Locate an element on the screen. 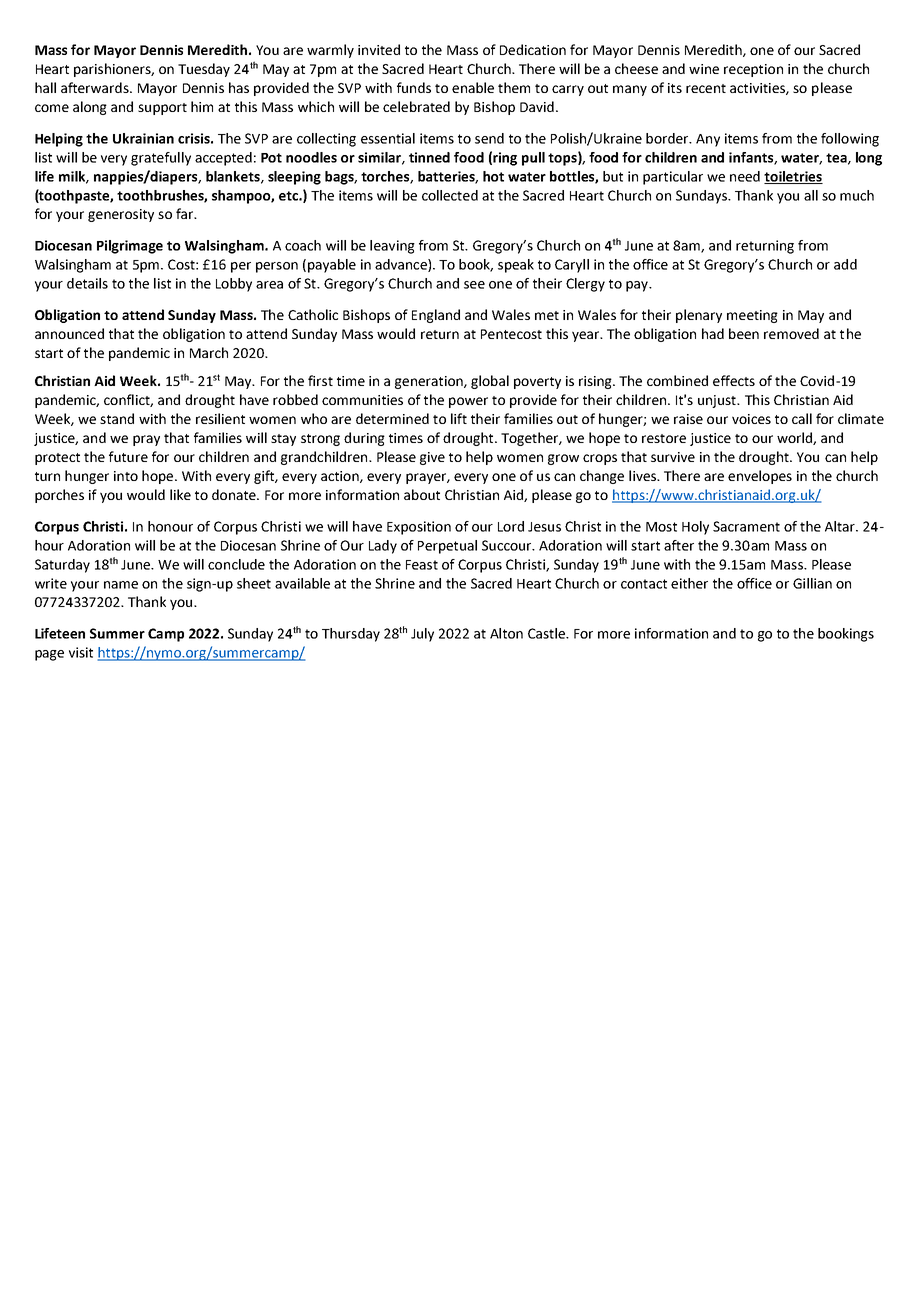 This screenshot has width=924, height=1308. advance is located at coordinates (402, 265).
